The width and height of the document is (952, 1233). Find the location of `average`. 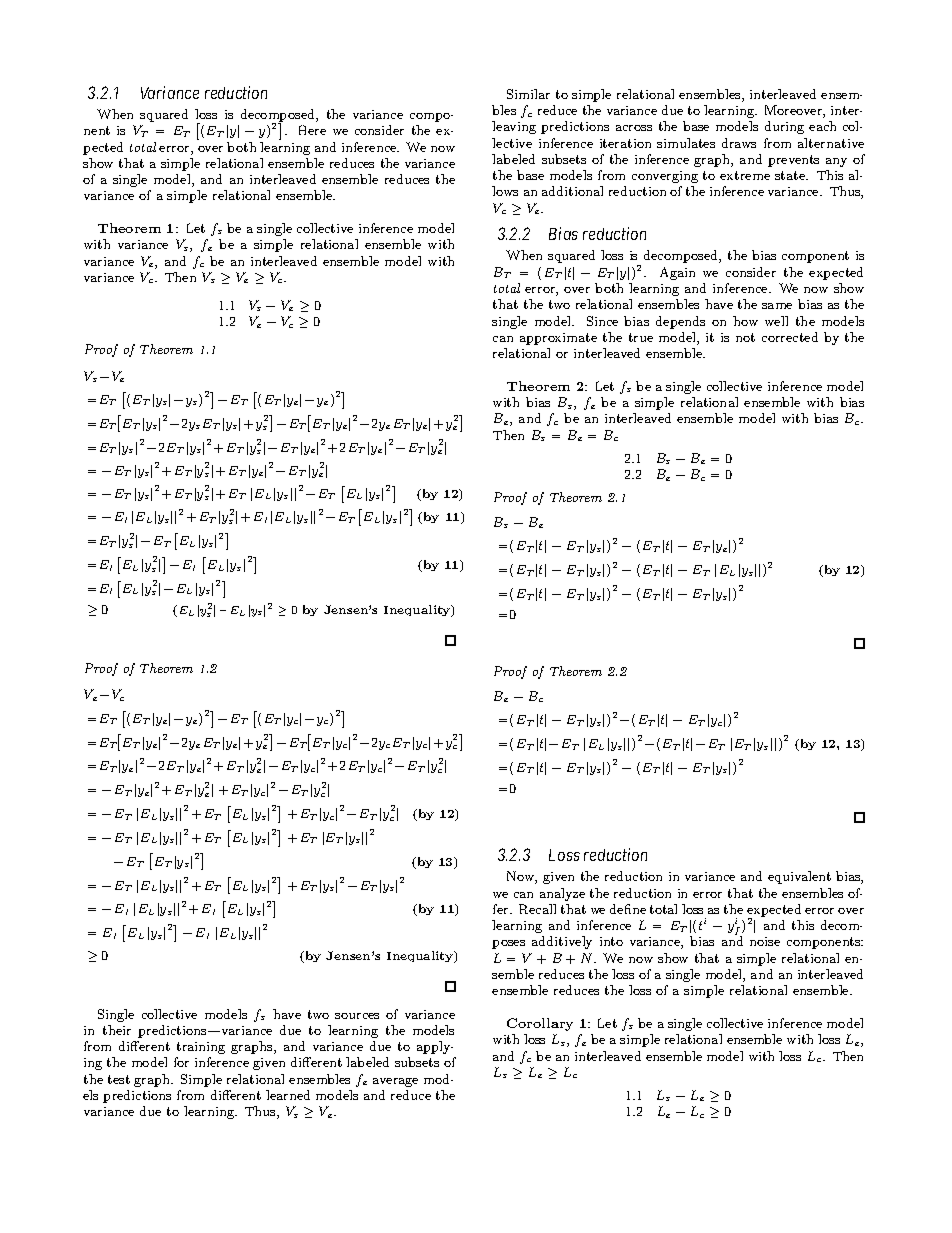

average is located at coordinates (395, 1082).
